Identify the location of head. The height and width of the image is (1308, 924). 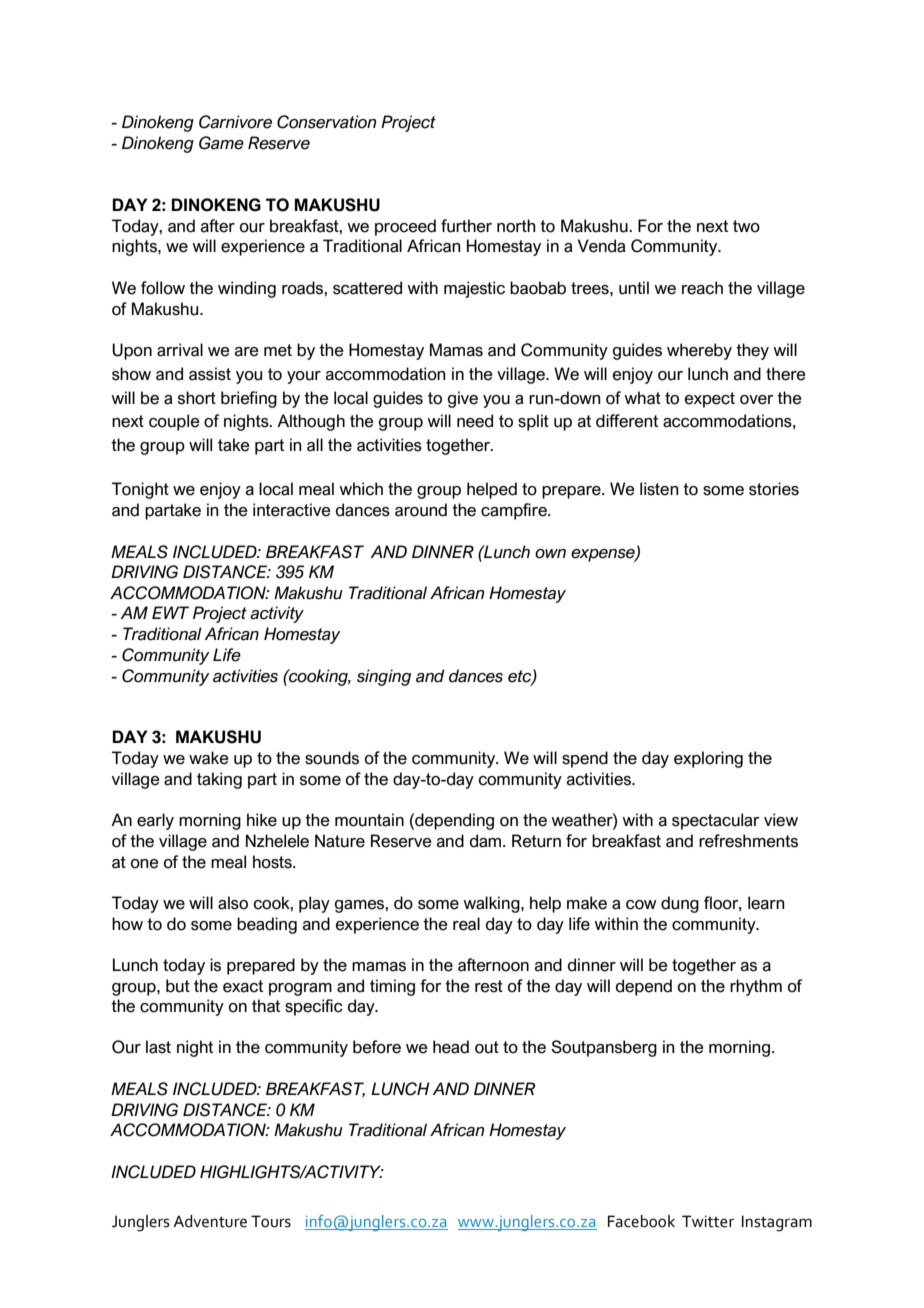
(451, 1047).
